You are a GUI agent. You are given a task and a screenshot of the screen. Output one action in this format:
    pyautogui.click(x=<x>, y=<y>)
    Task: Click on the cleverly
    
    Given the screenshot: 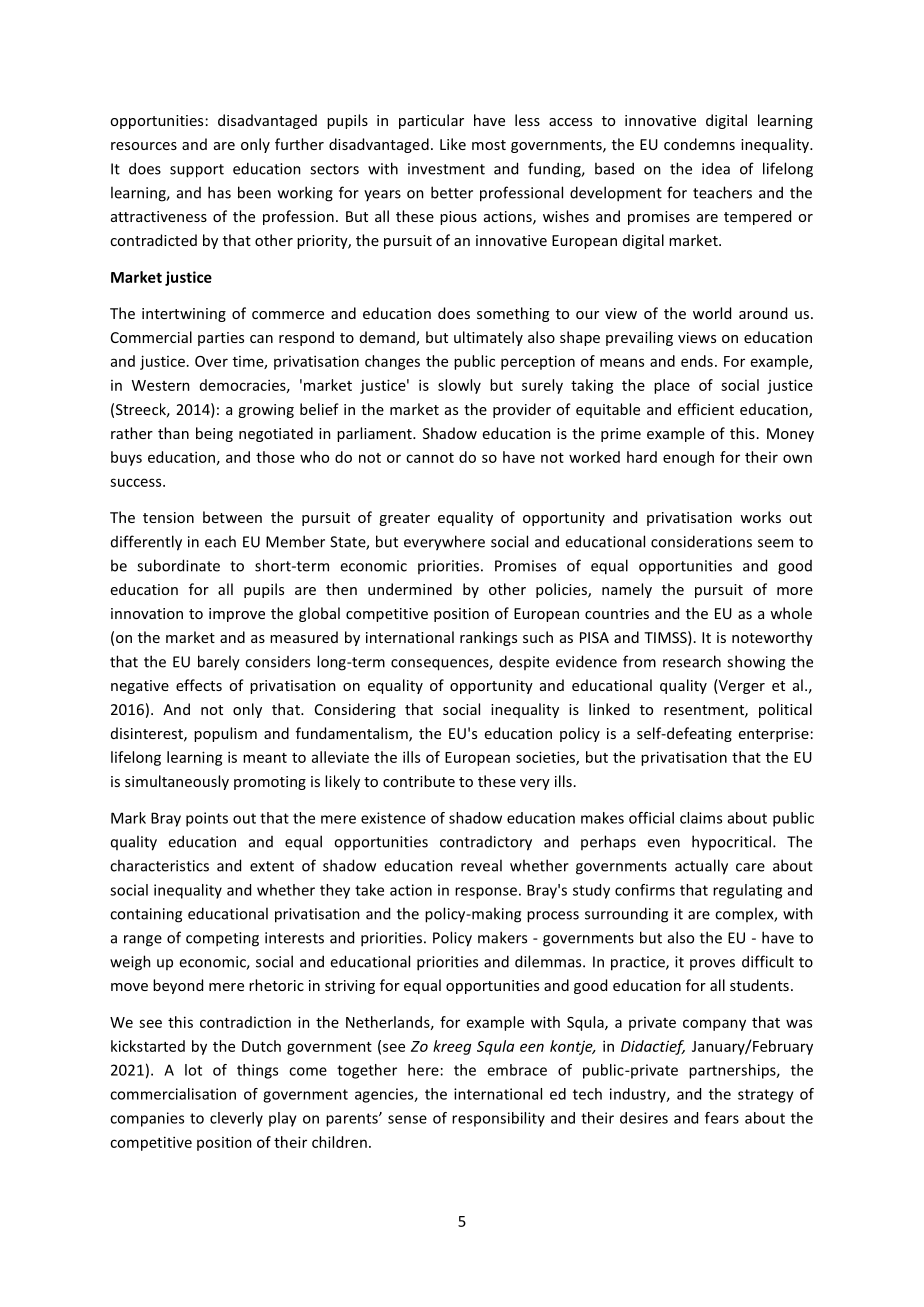 What is the action you would take?
    pyautogui.click(x=236, y=1119)
